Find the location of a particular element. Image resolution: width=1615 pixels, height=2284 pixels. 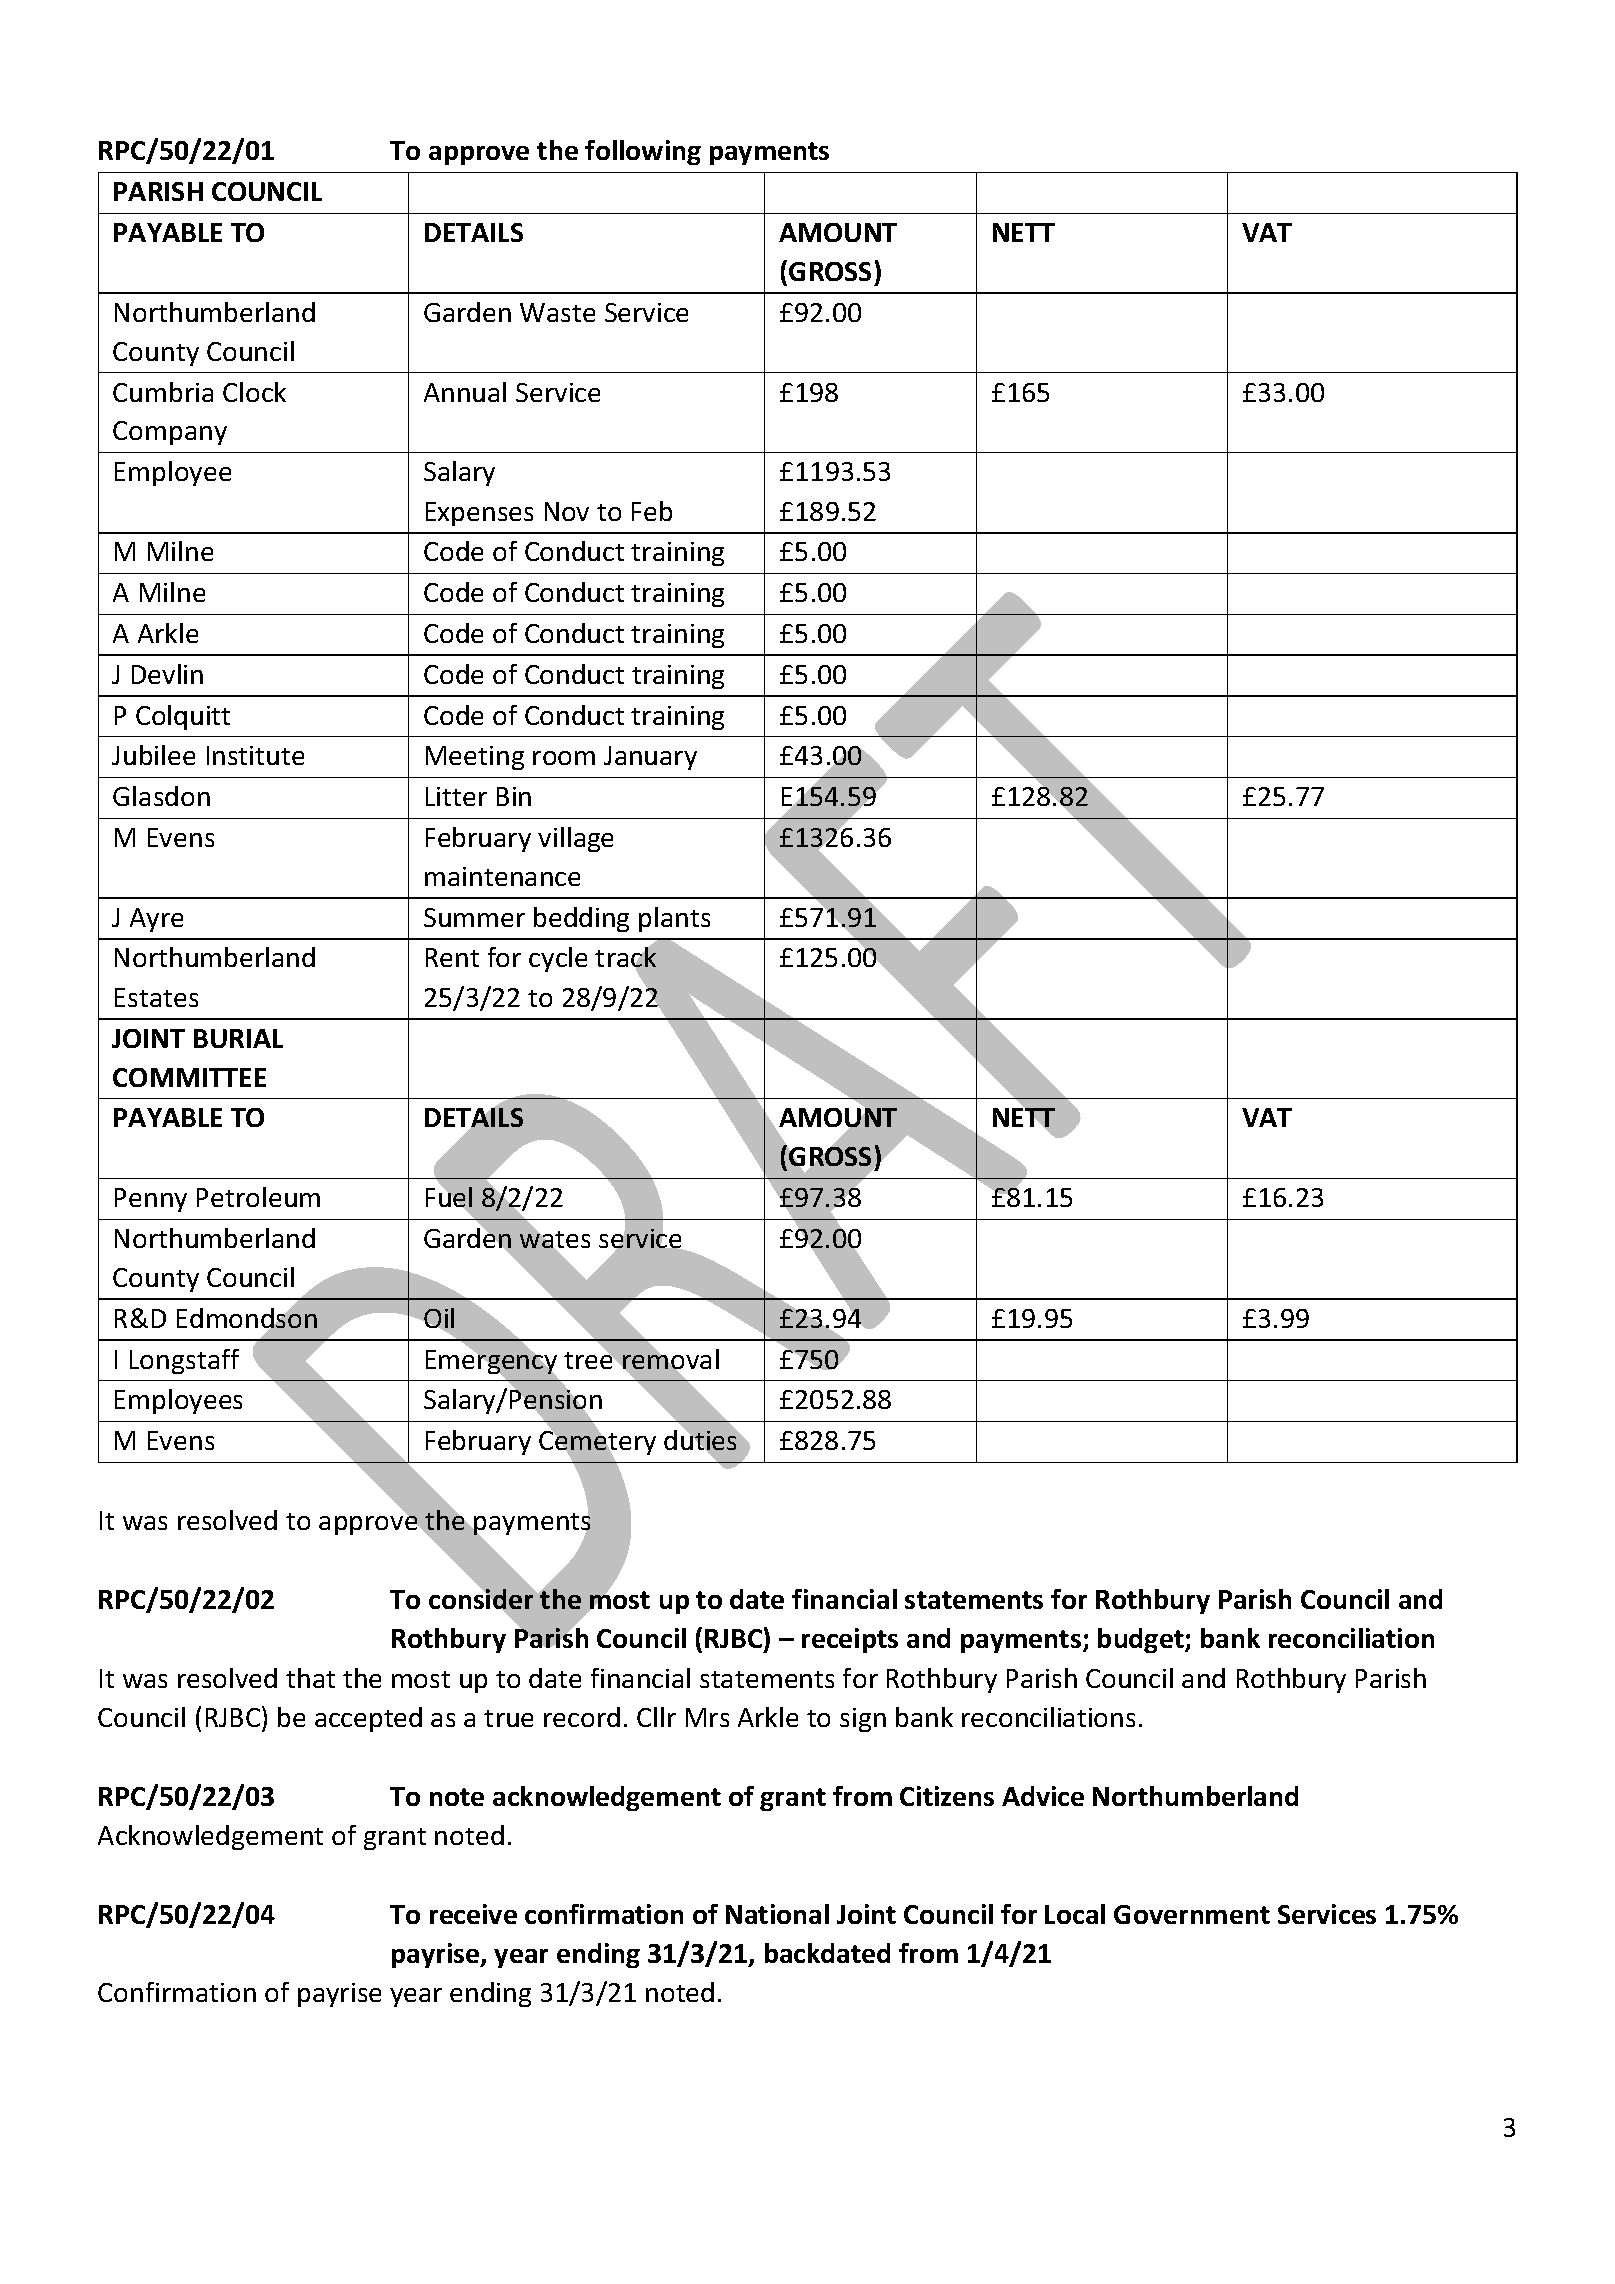

January is located at coordinates (650, 758).
